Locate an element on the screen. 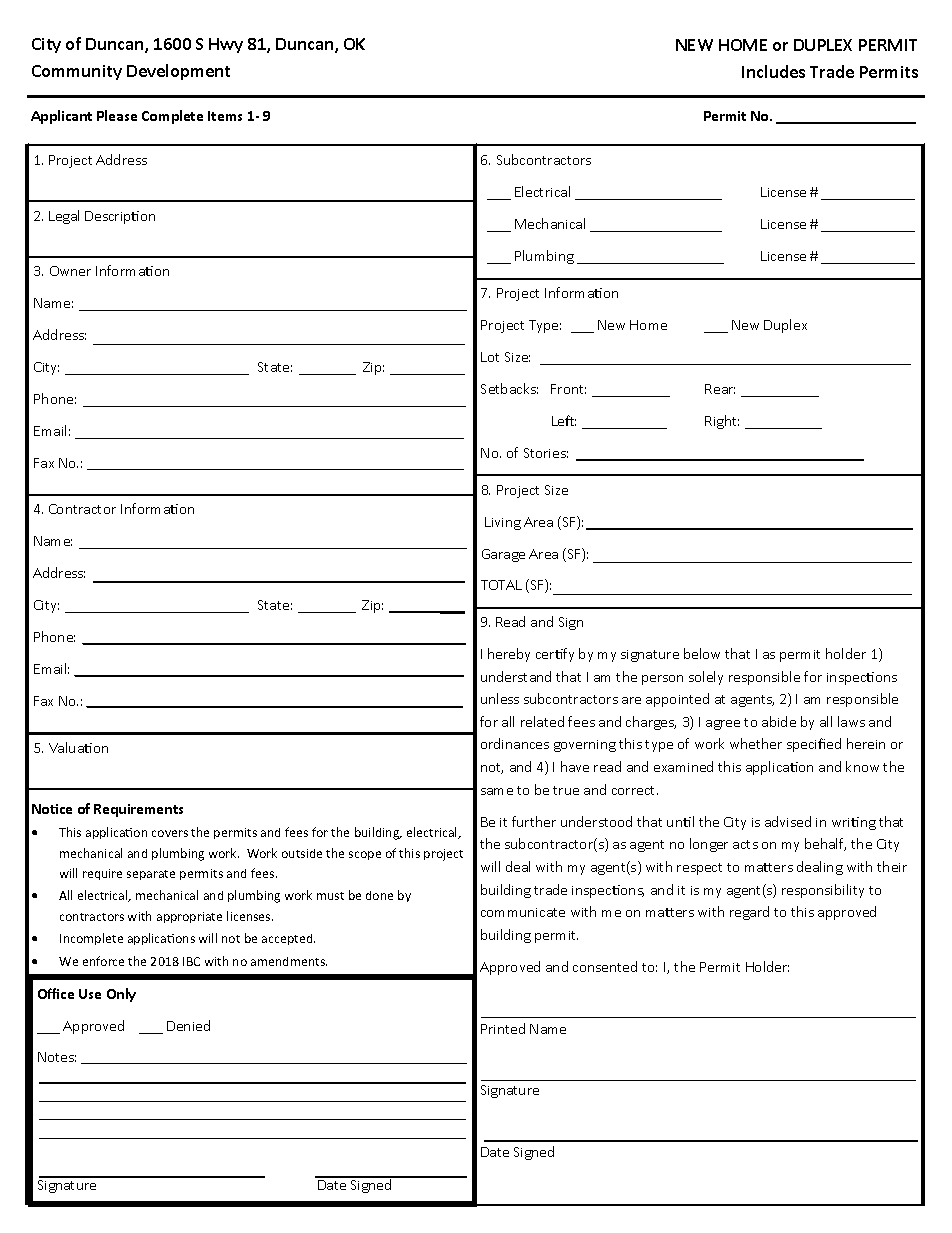 The image size is (952, 1233). Valuation is located at coordinates (78, 747).
